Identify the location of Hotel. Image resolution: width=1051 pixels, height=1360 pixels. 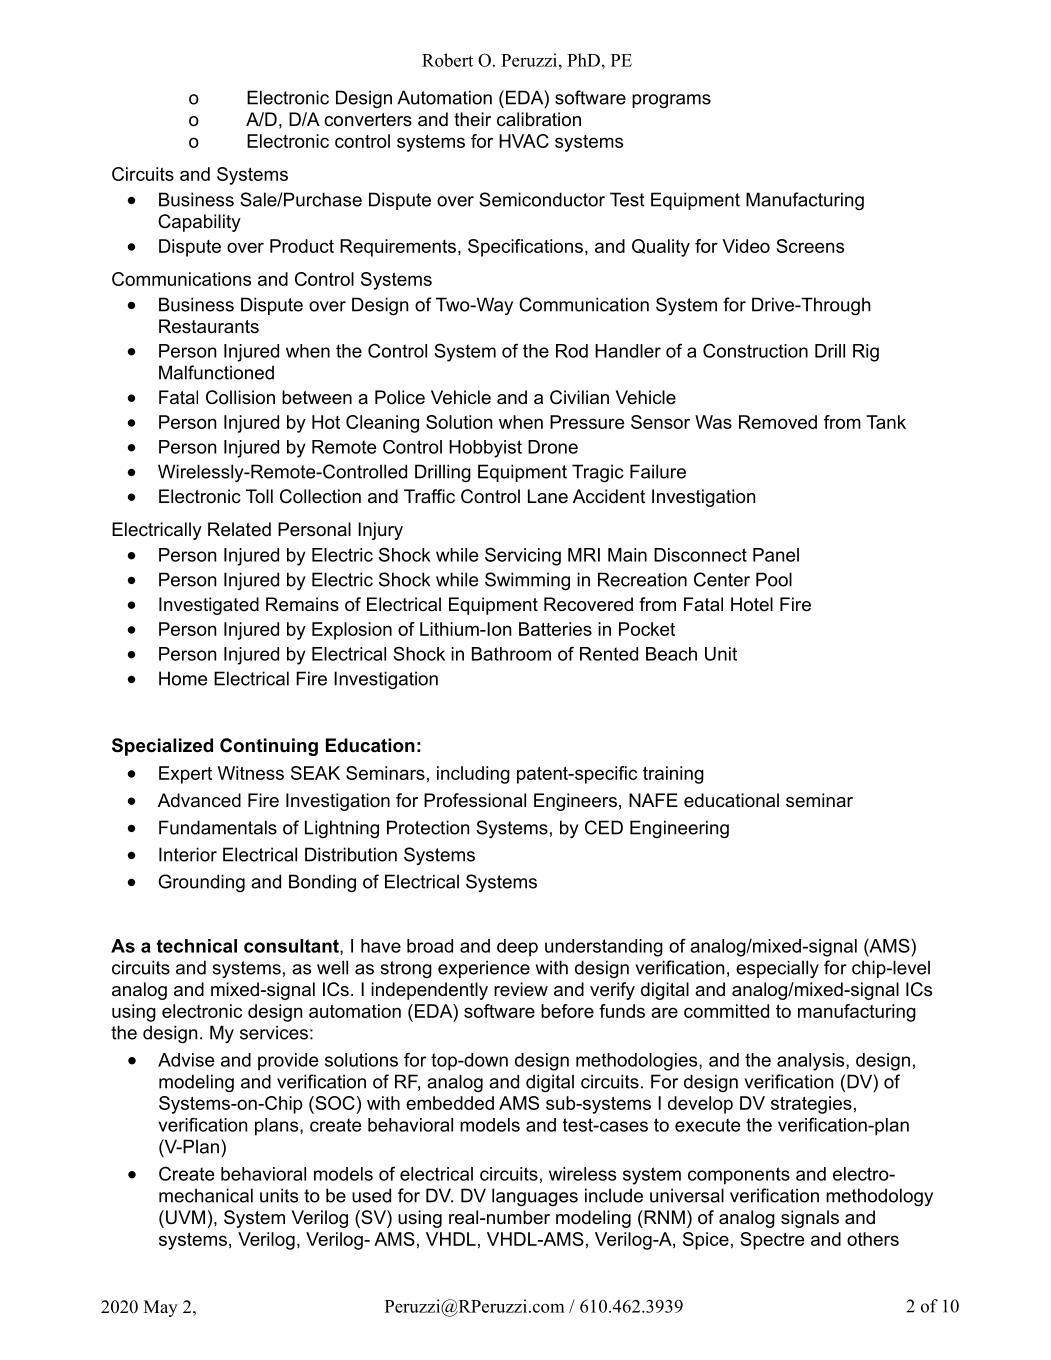
(752, 604).
